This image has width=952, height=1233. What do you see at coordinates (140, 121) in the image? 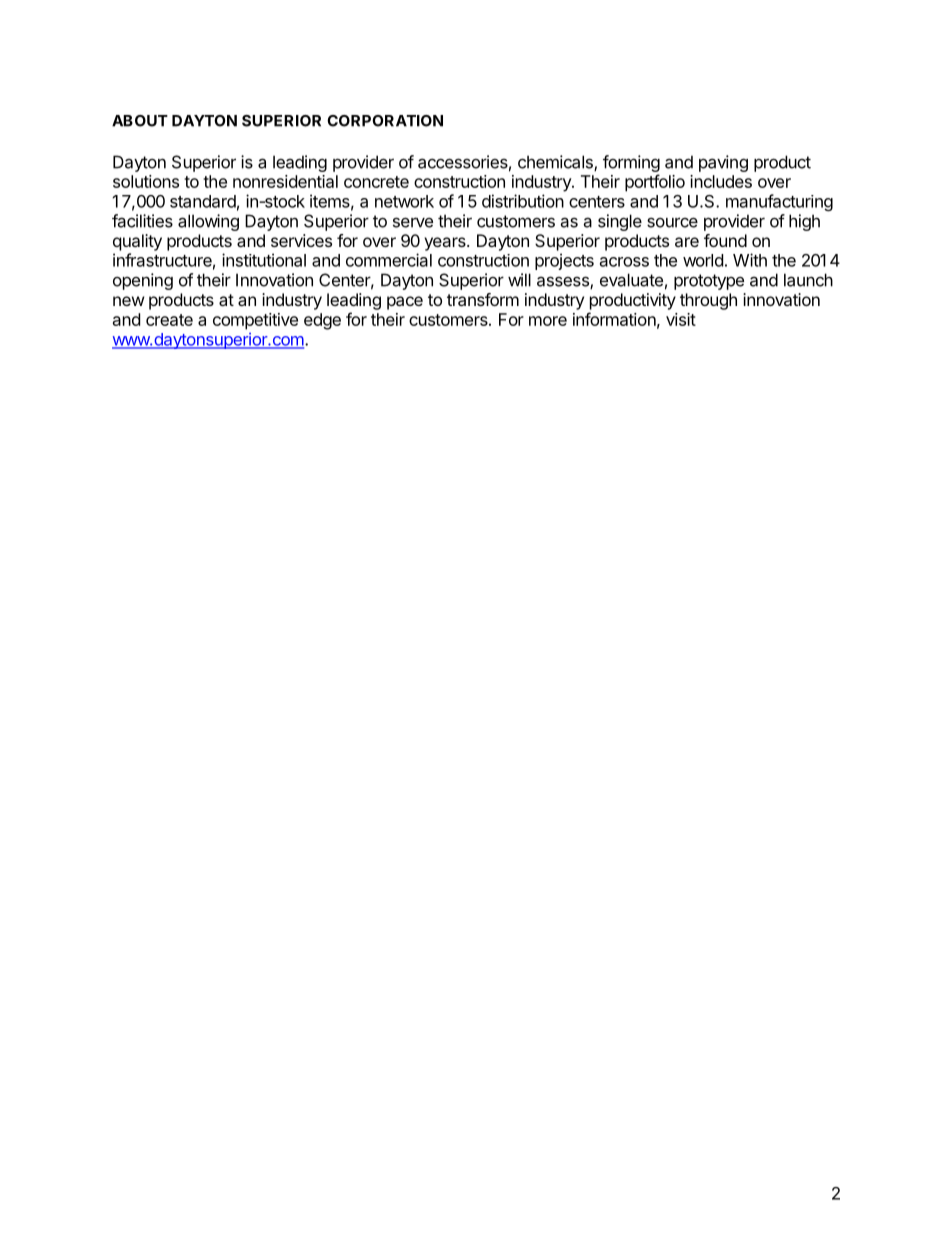
I see `ABOUT` at bounding box center [140, 121].
